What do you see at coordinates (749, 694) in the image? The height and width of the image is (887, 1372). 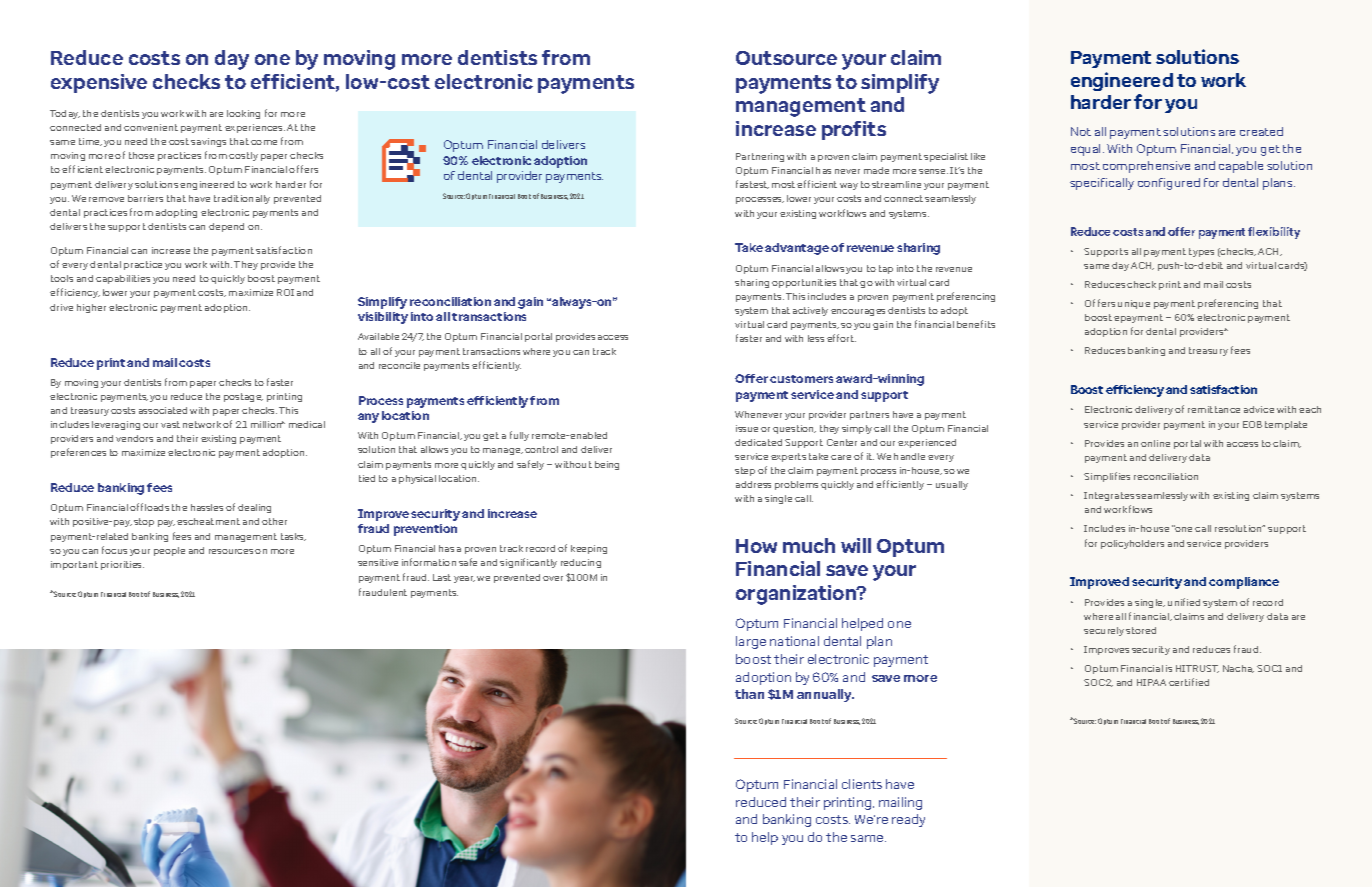 I see `than` at bounding box center [749, 694].
